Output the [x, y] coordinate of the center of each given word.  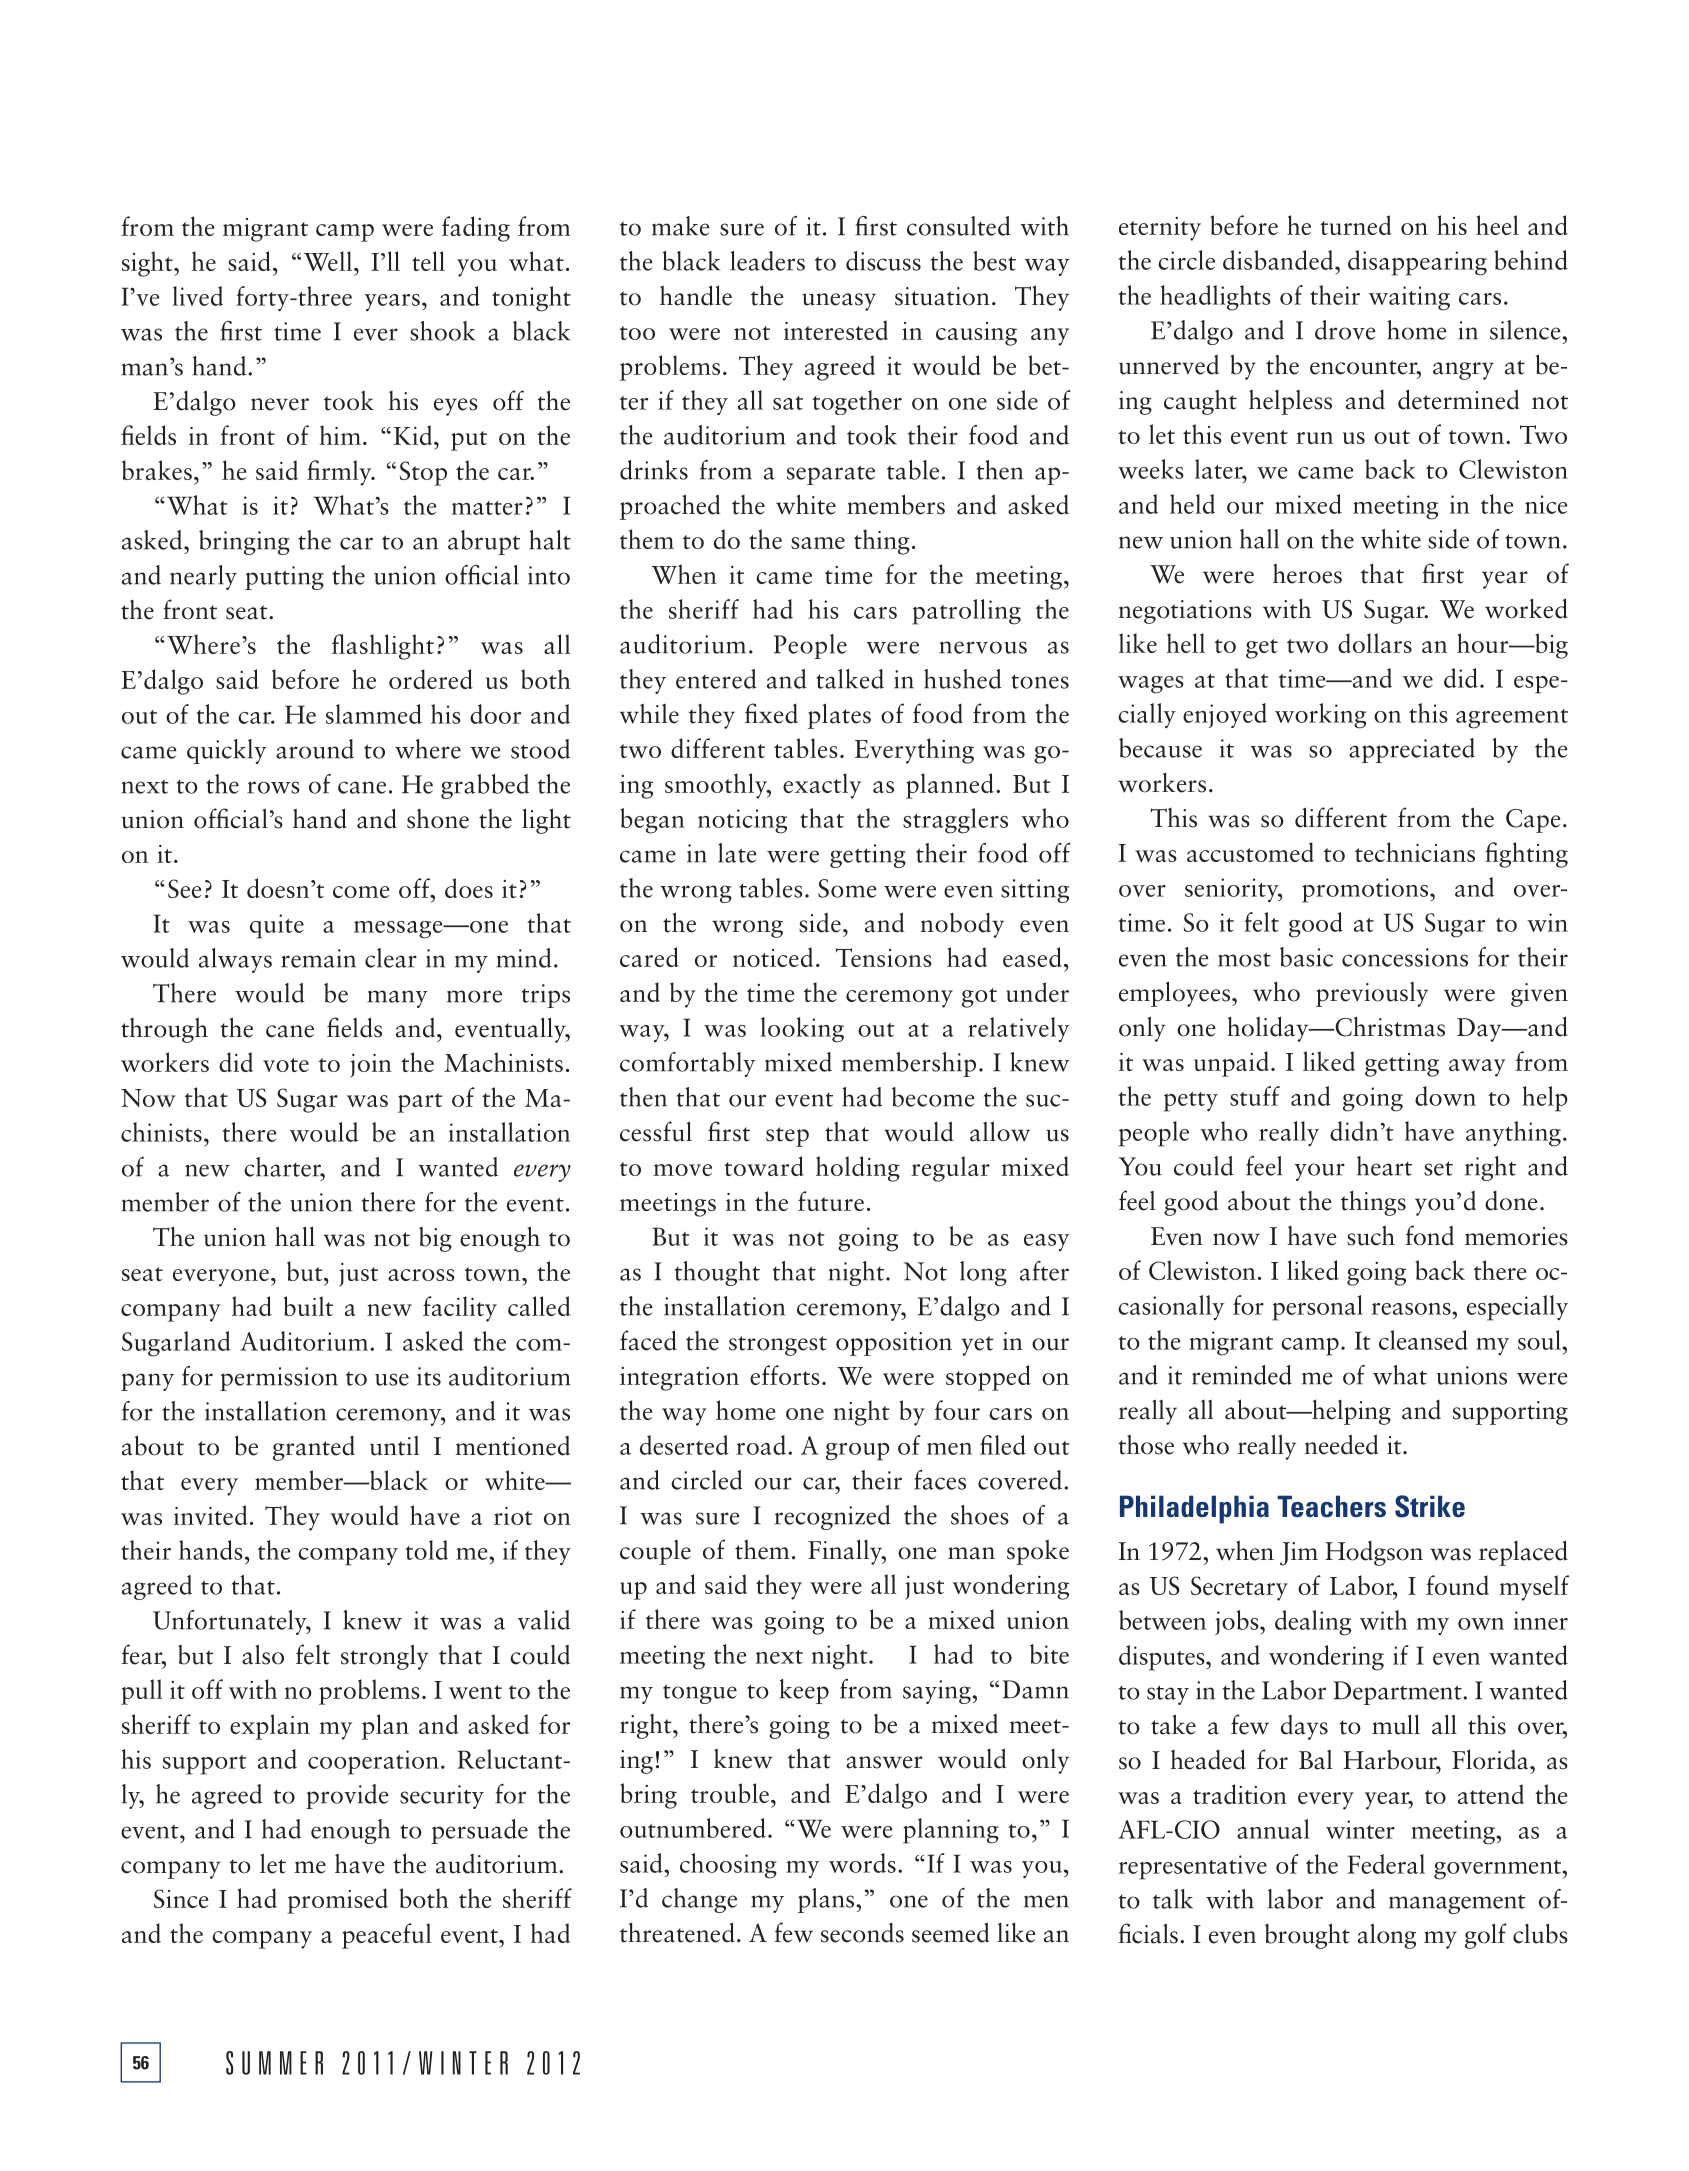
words [862, 1863]
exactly [822, 786]
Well [328, 261]
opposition [894, 1344]
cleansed [1423, 1340]
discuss [883, 261]
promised [337, 1901]
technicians [1415, 852]
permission [279, 1379]
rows [273, 787]
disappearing [1417, 263]
